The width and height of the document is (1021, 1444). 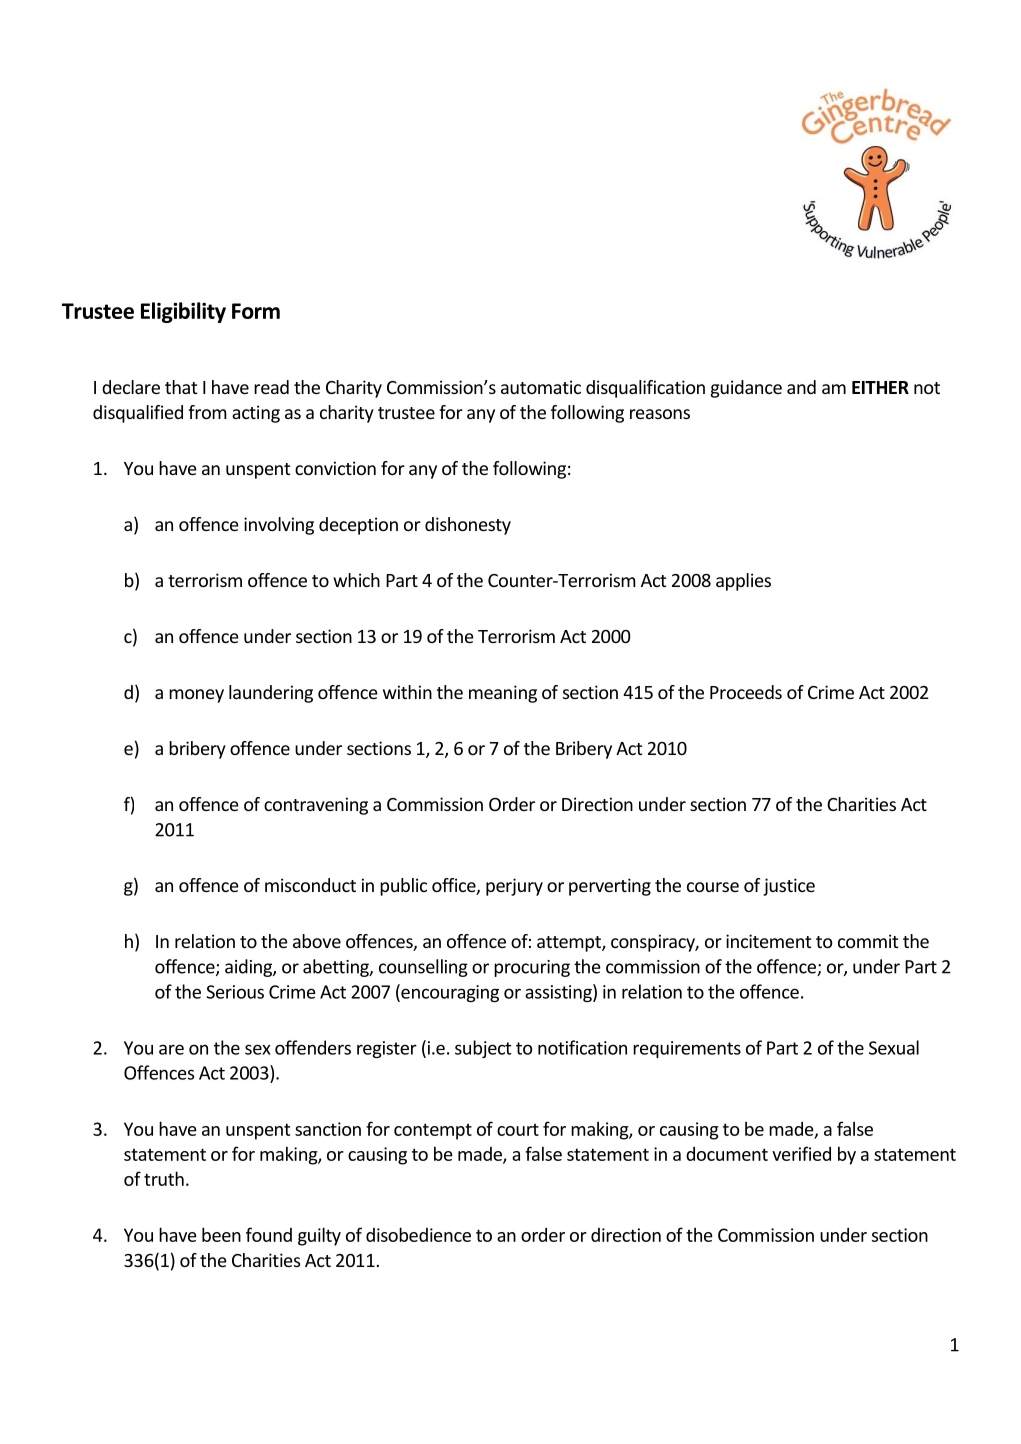 What do you see at coordinates (221, 1234) in the document?
I see `been` at bounding box center [221, 1234].
